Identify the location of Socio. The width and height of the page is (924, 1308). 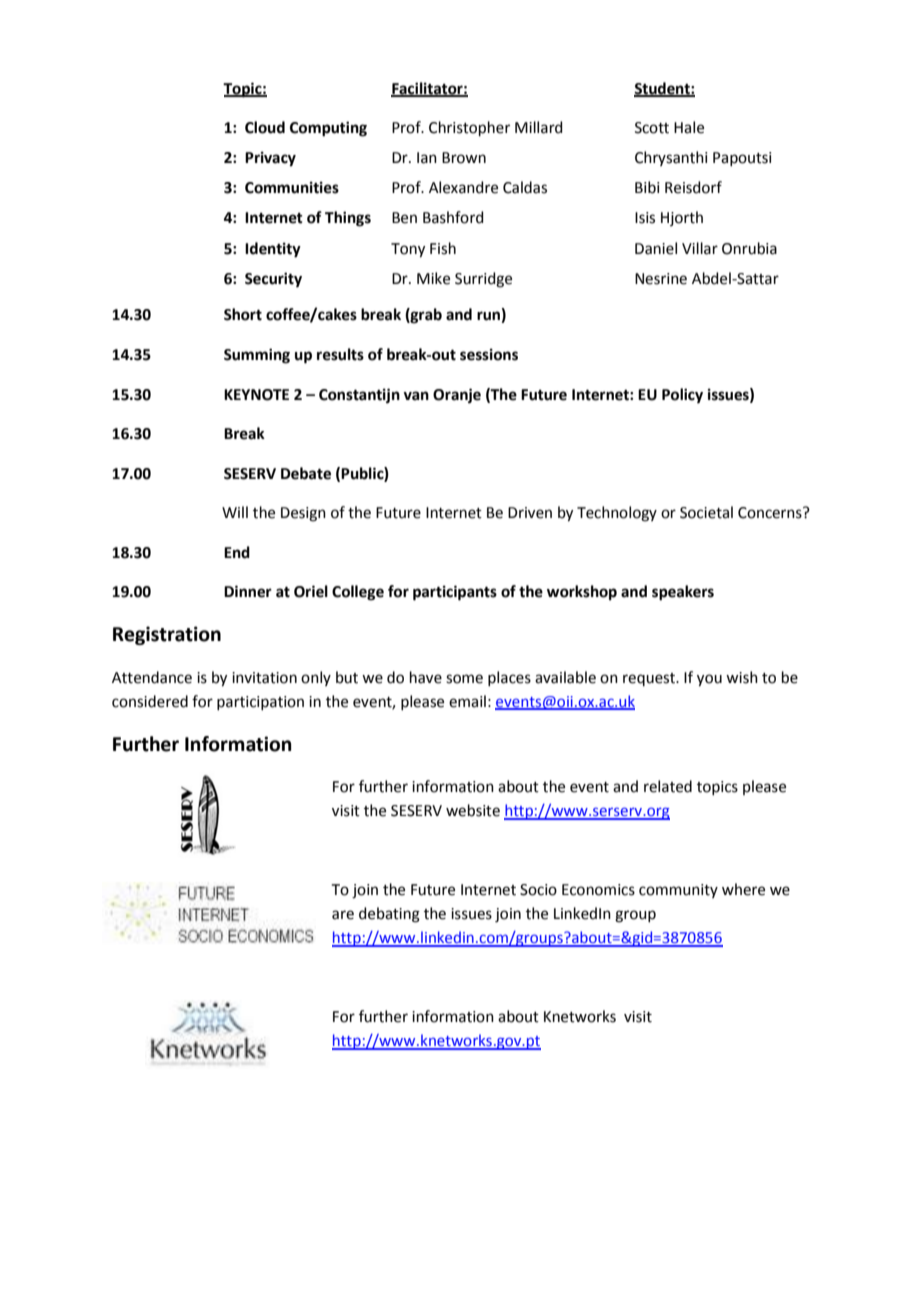
(538, 890).
